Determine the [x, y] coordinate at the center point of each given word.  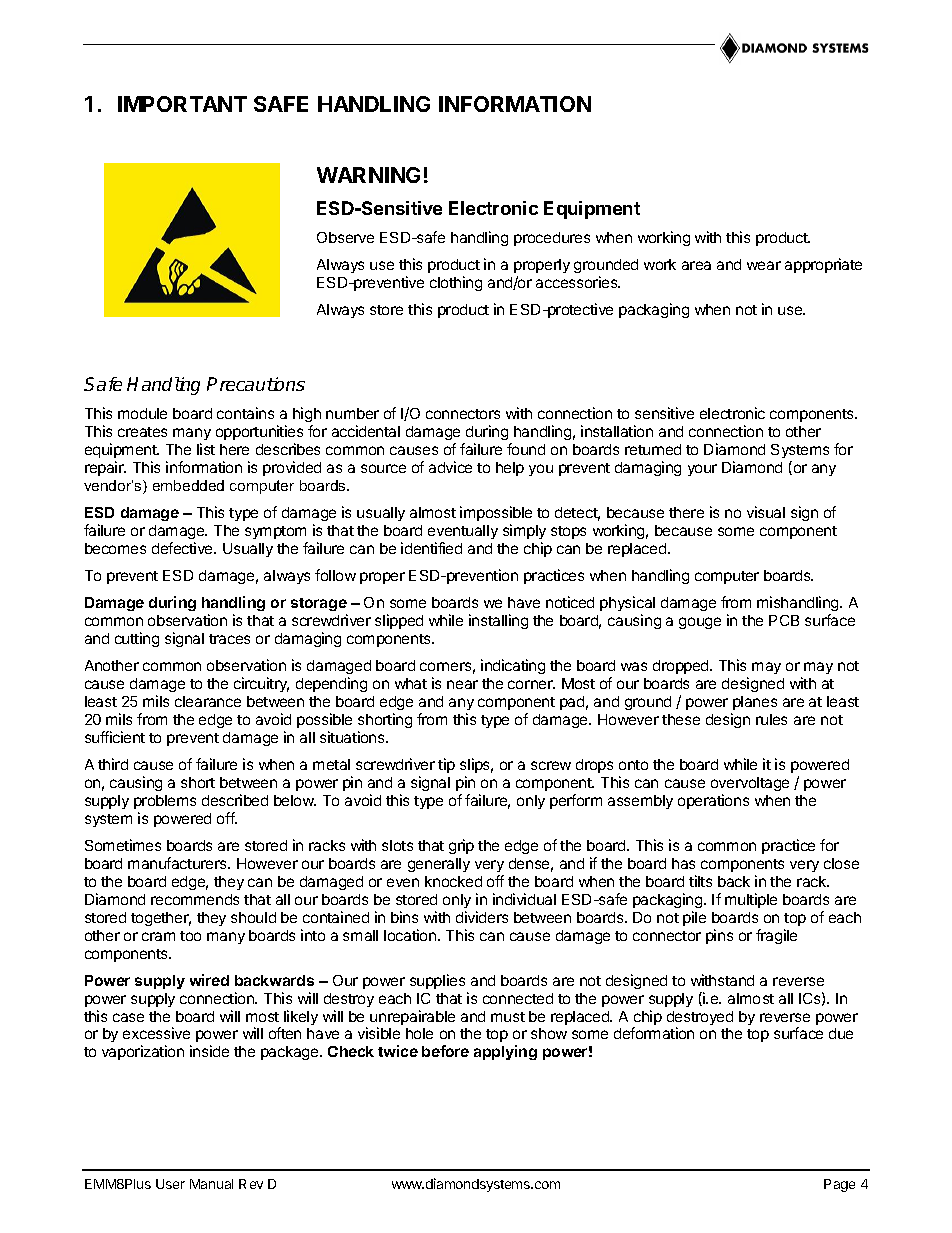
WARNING [368, 175]
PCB [784, 620]
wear [764, 265]
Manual [211, 1184]
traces [229, 639]
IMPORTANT [182, 104]
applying [505, 1052]
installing [498, 621]
